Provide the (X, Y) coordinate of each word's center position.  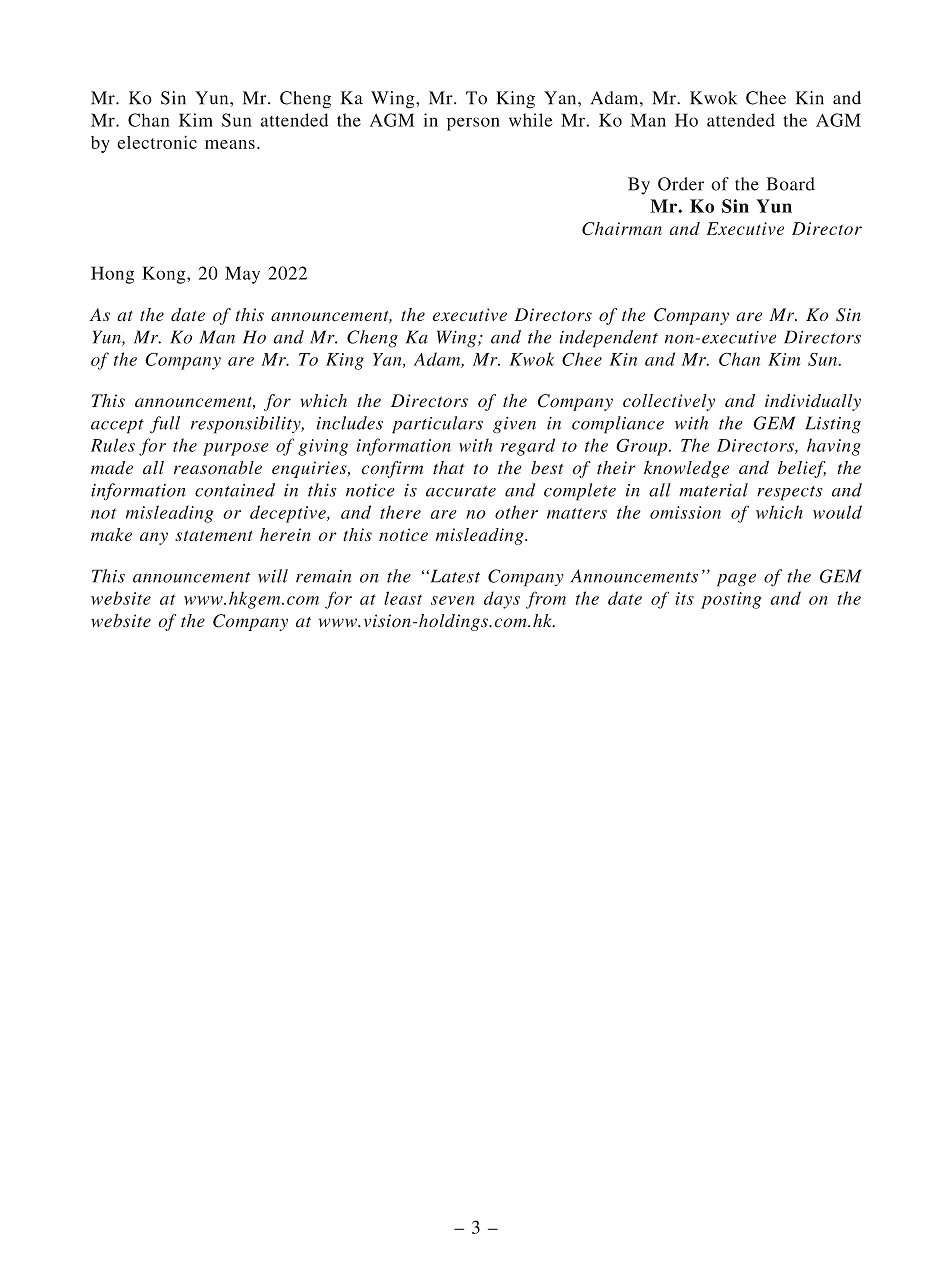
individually (813, 402)
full (165, 425)
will (273, 576)
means (230, 144)
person (473, 124)
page (736, 580)
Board (790, 184)
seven (452, 600)
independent (608, 339)
